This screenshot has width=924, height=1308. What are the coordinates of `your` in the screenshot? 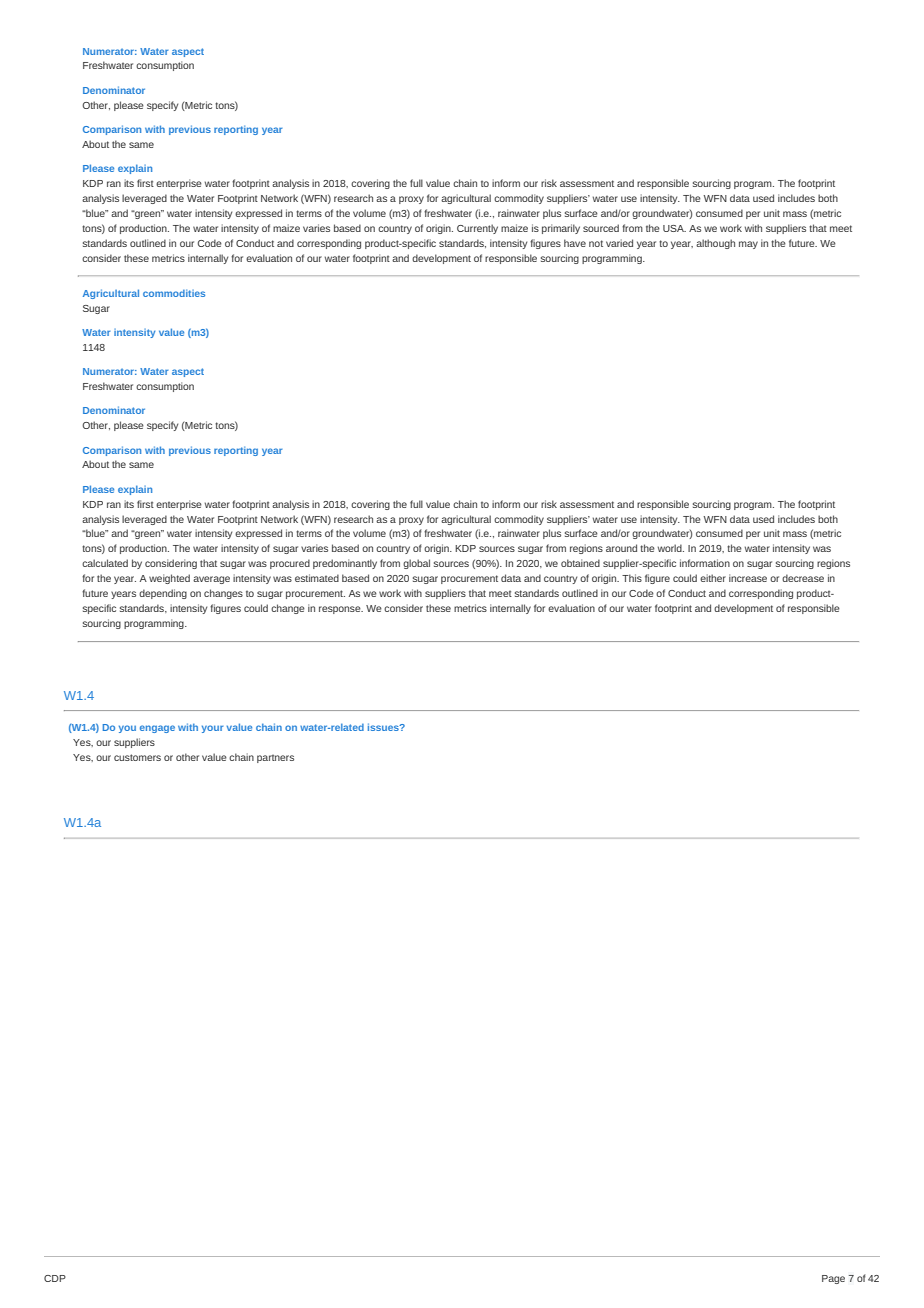 It's located at (212, 729).
